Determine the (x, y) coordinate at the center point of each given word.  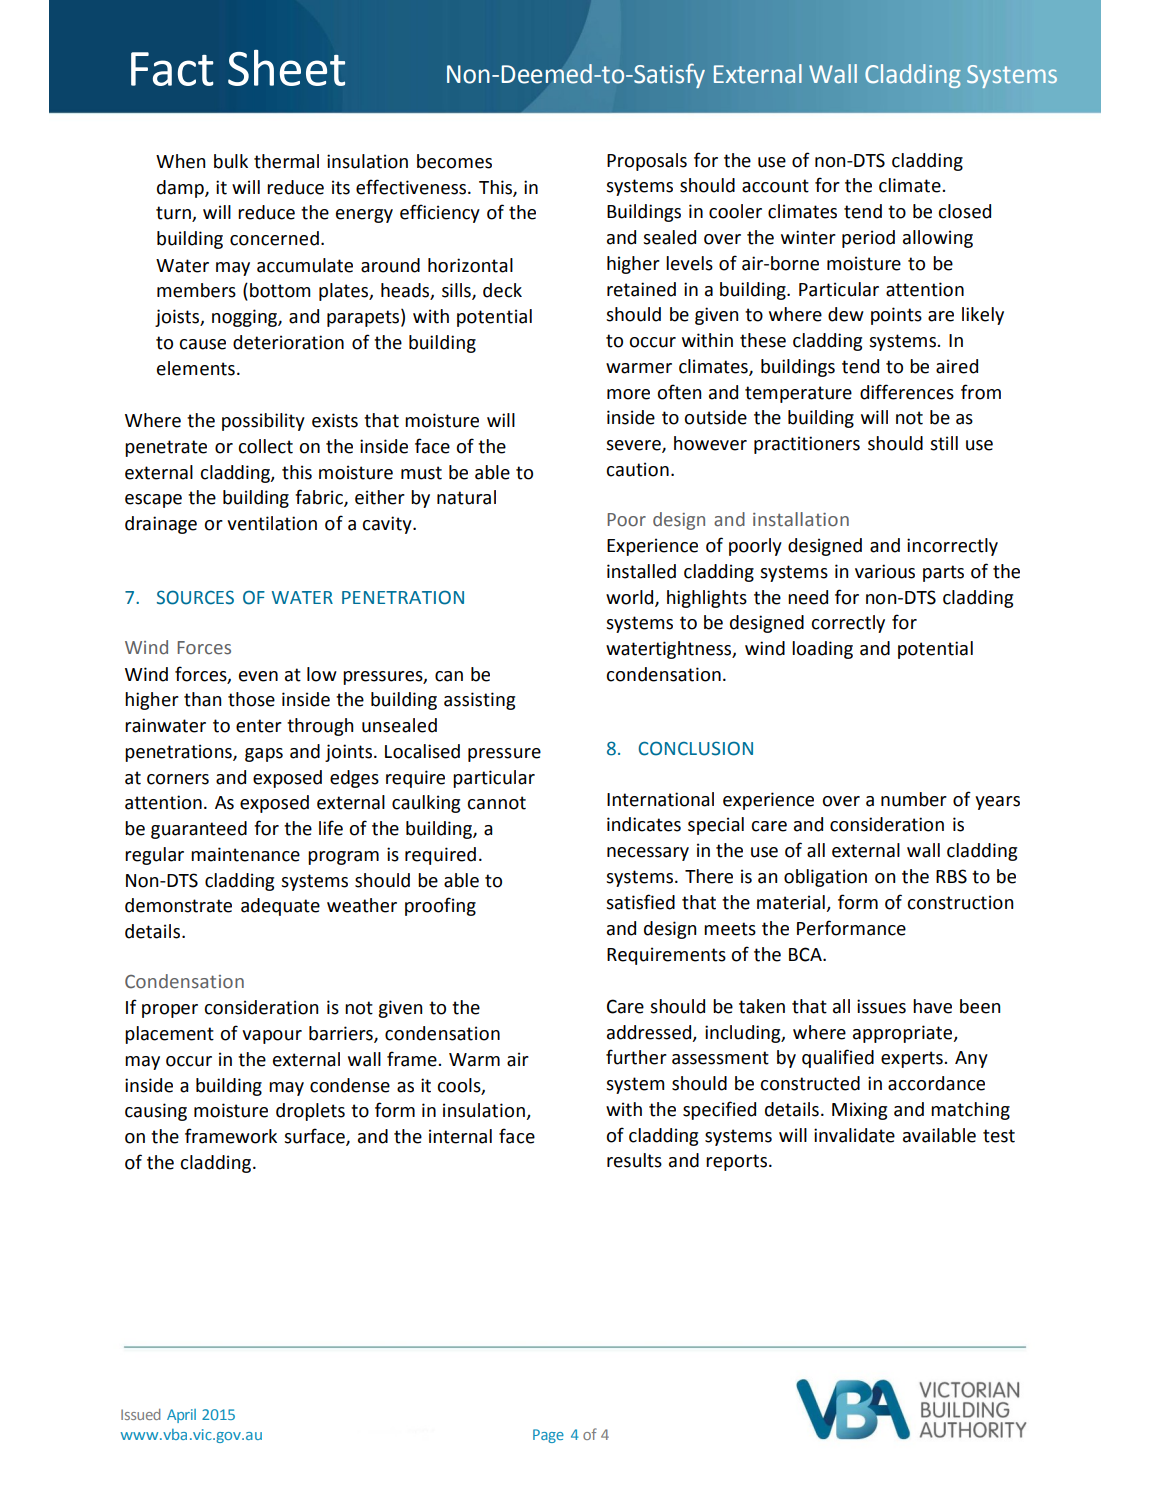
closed (964, 211)
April (181, 1416)
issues (881, 1006)
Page (548, 1436)
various (885, 571)
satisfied (640, 902)
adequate (280, 907)
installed (641, 571)
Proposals (647, 162)
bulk (231, 161)
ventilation (272, 523)
